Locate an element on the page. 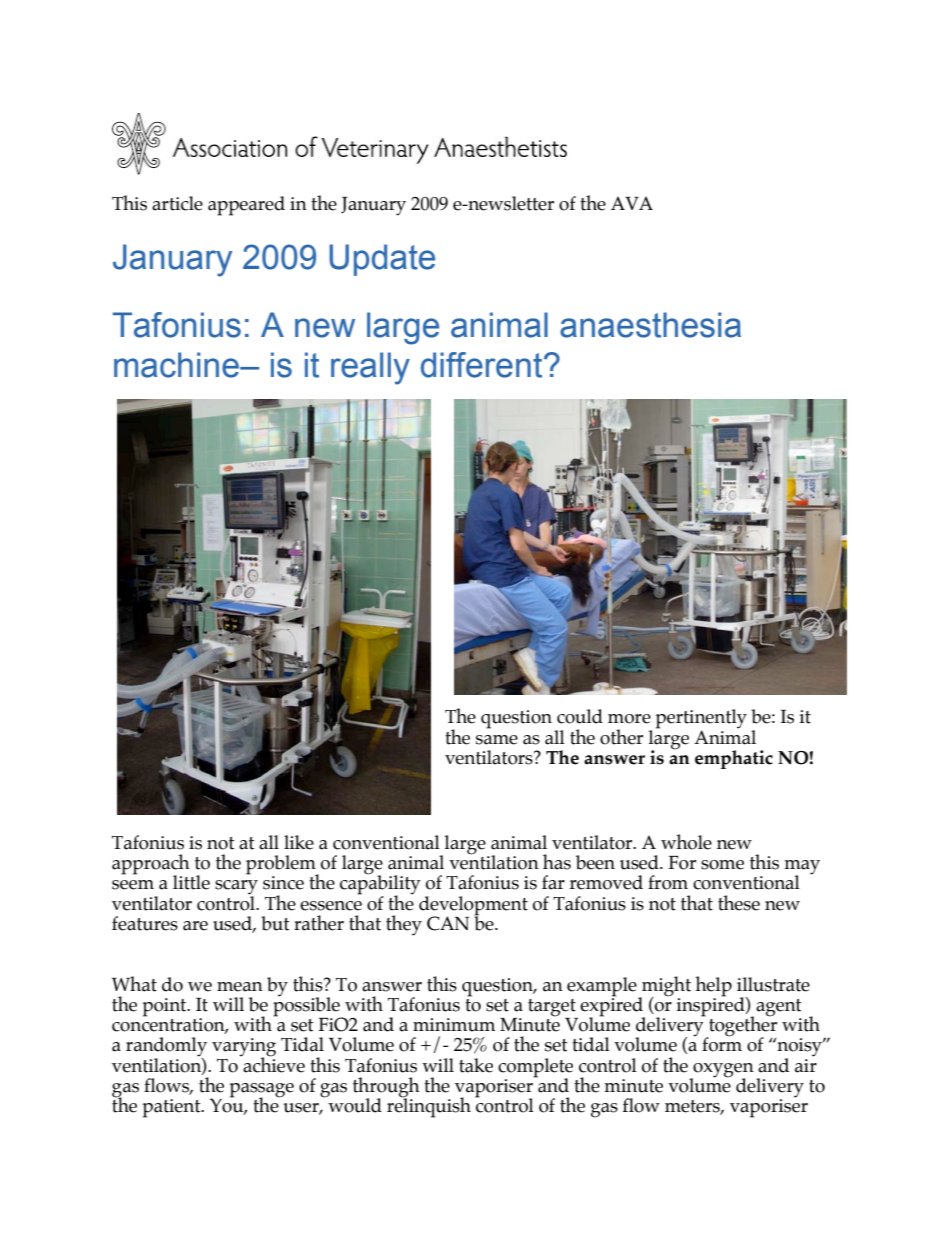  AVA is located at coordinates (632, 203).
